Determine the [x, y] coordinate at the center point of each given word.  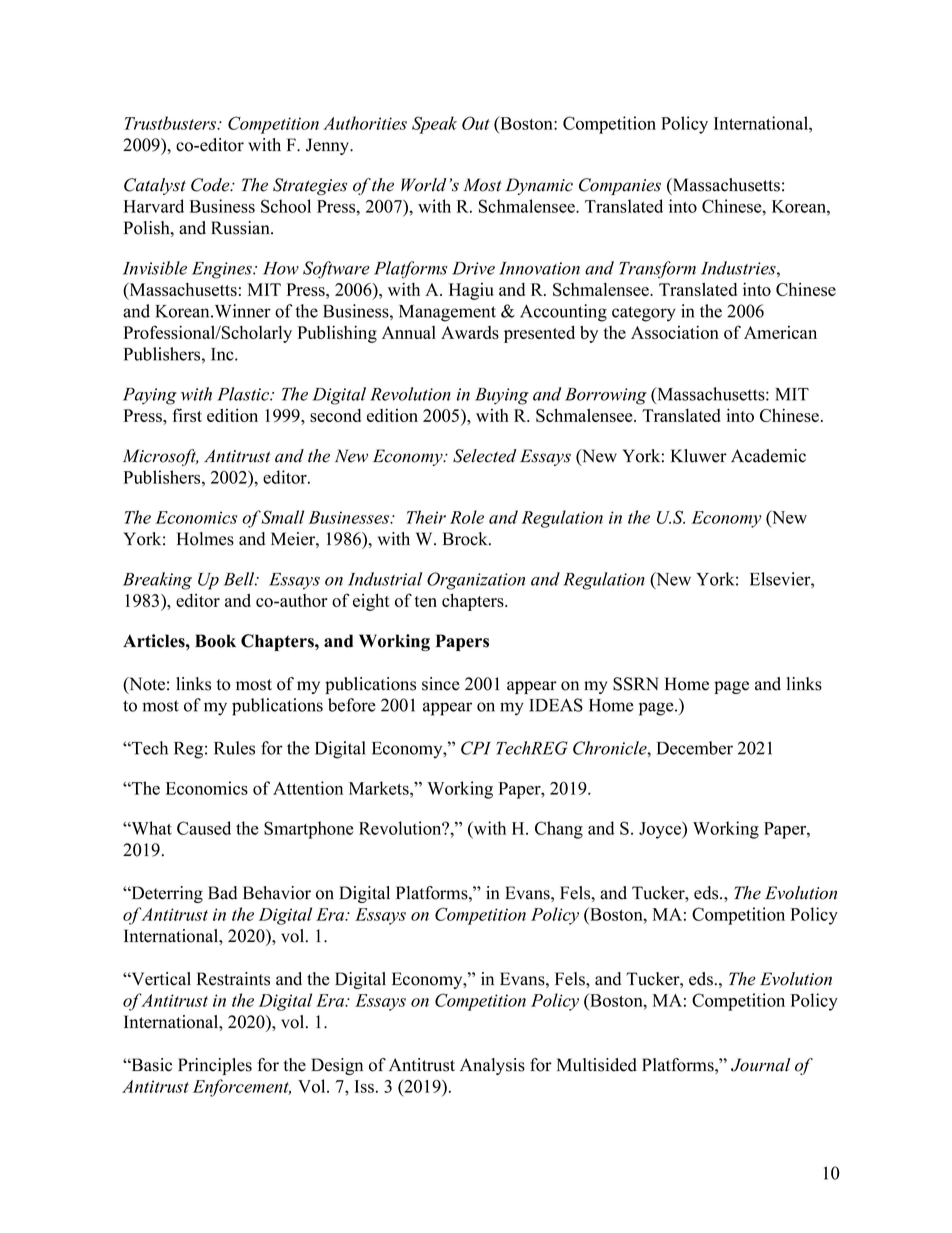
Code [211, 185]
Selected [485, 456]
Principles [215, 1066]
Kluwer [699, 456]
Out [476, 123]
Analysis [492, 1066]
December [695, 748]
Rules [234, 748]
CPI [476, 748]
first [187, 415]
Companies [620, 186]
